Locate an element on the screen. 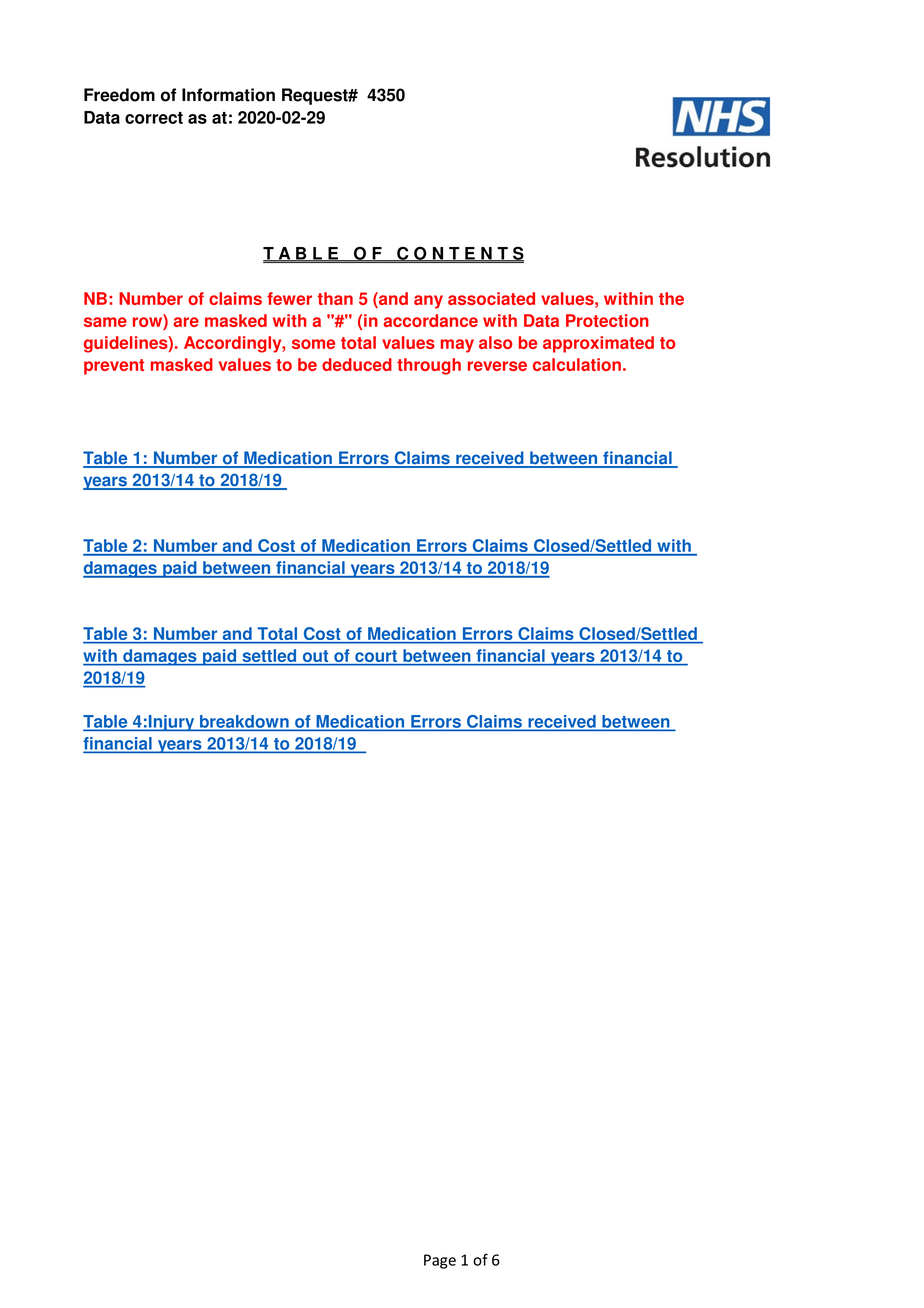  the is located at coordinates (671, 298).
